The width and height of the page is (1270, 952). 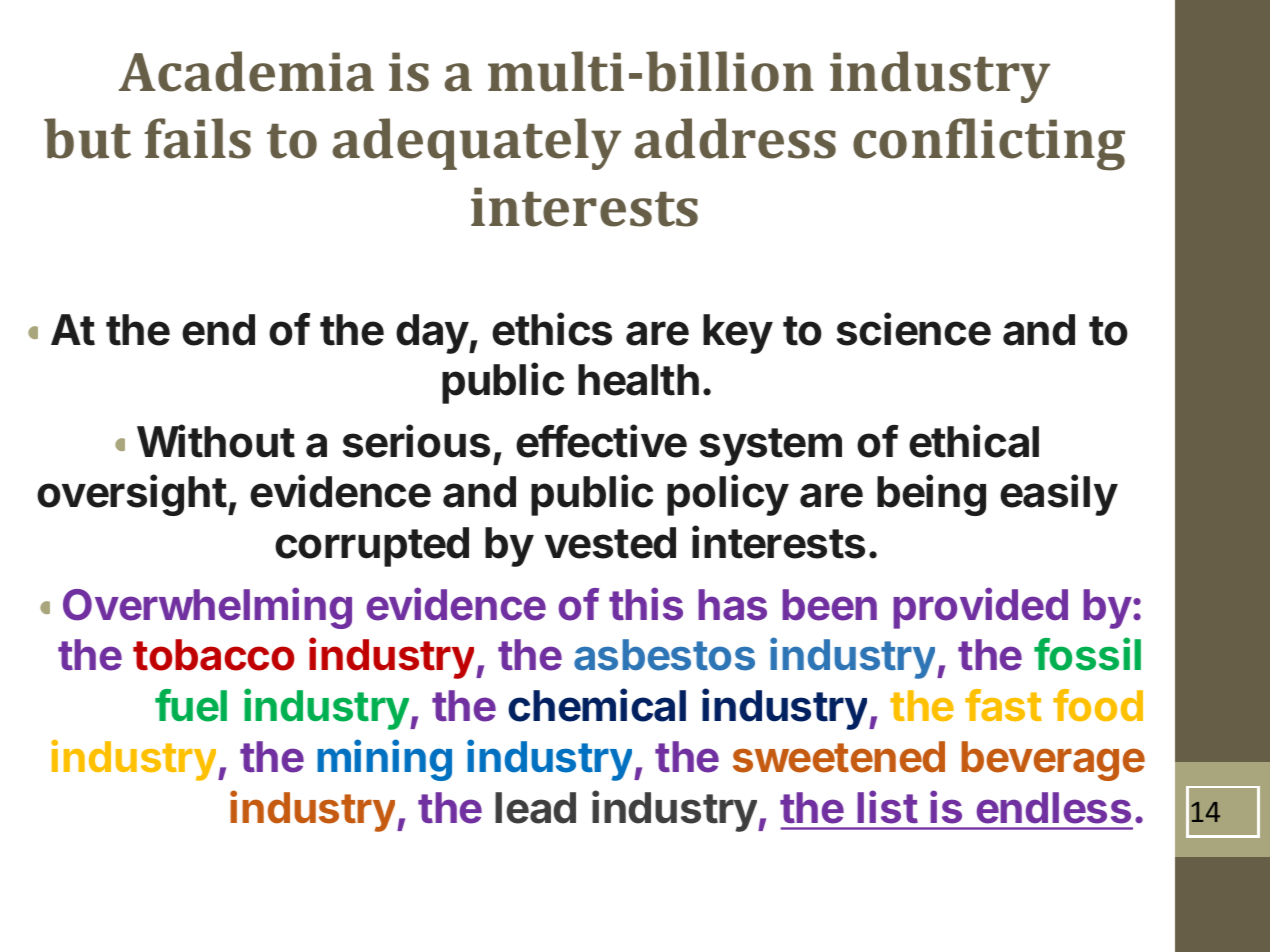 I want to click on Without, so click(x=216, y=441).
